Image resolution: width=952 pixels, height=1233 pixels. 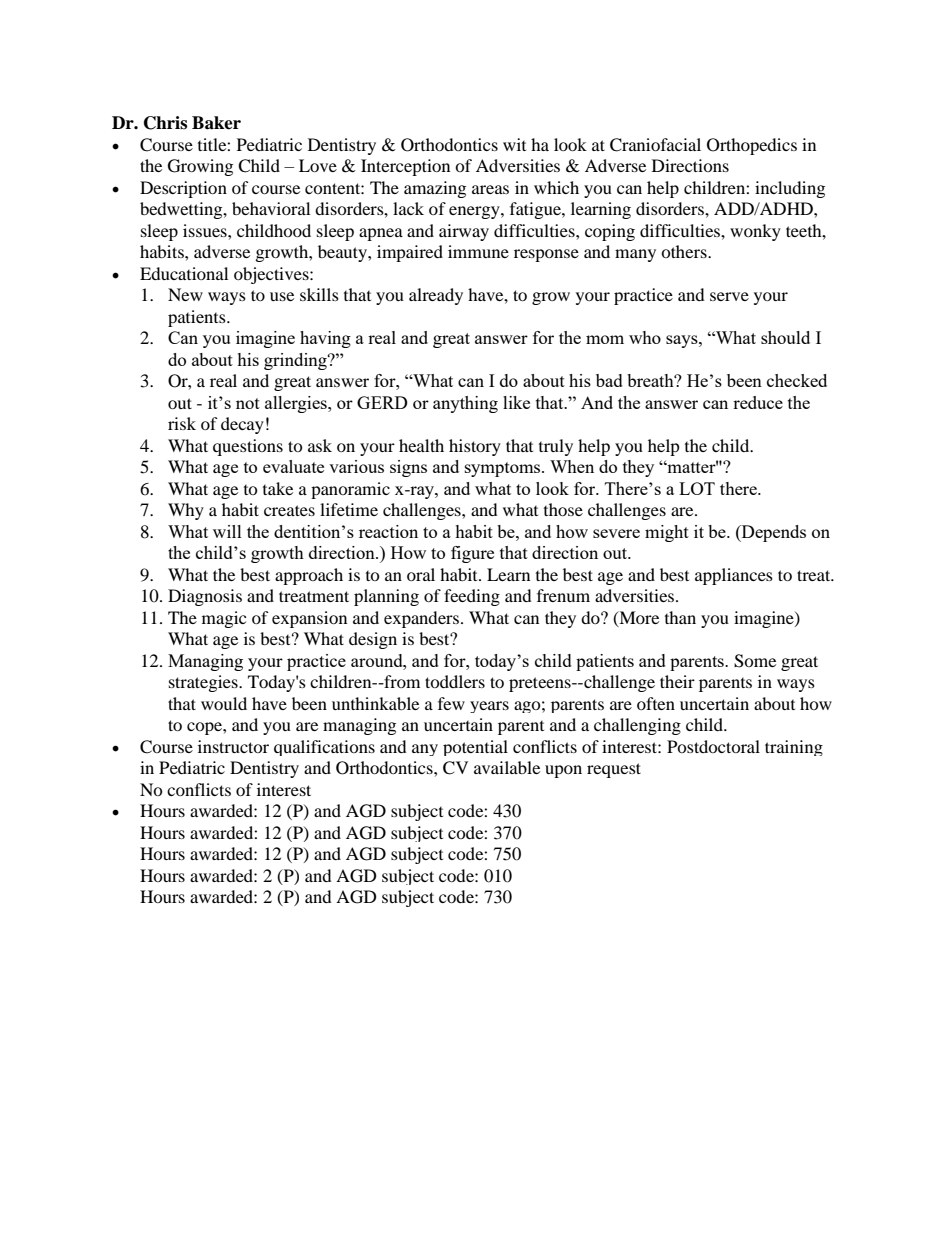 I want to click on LOT, so click(x=697, y=488).
